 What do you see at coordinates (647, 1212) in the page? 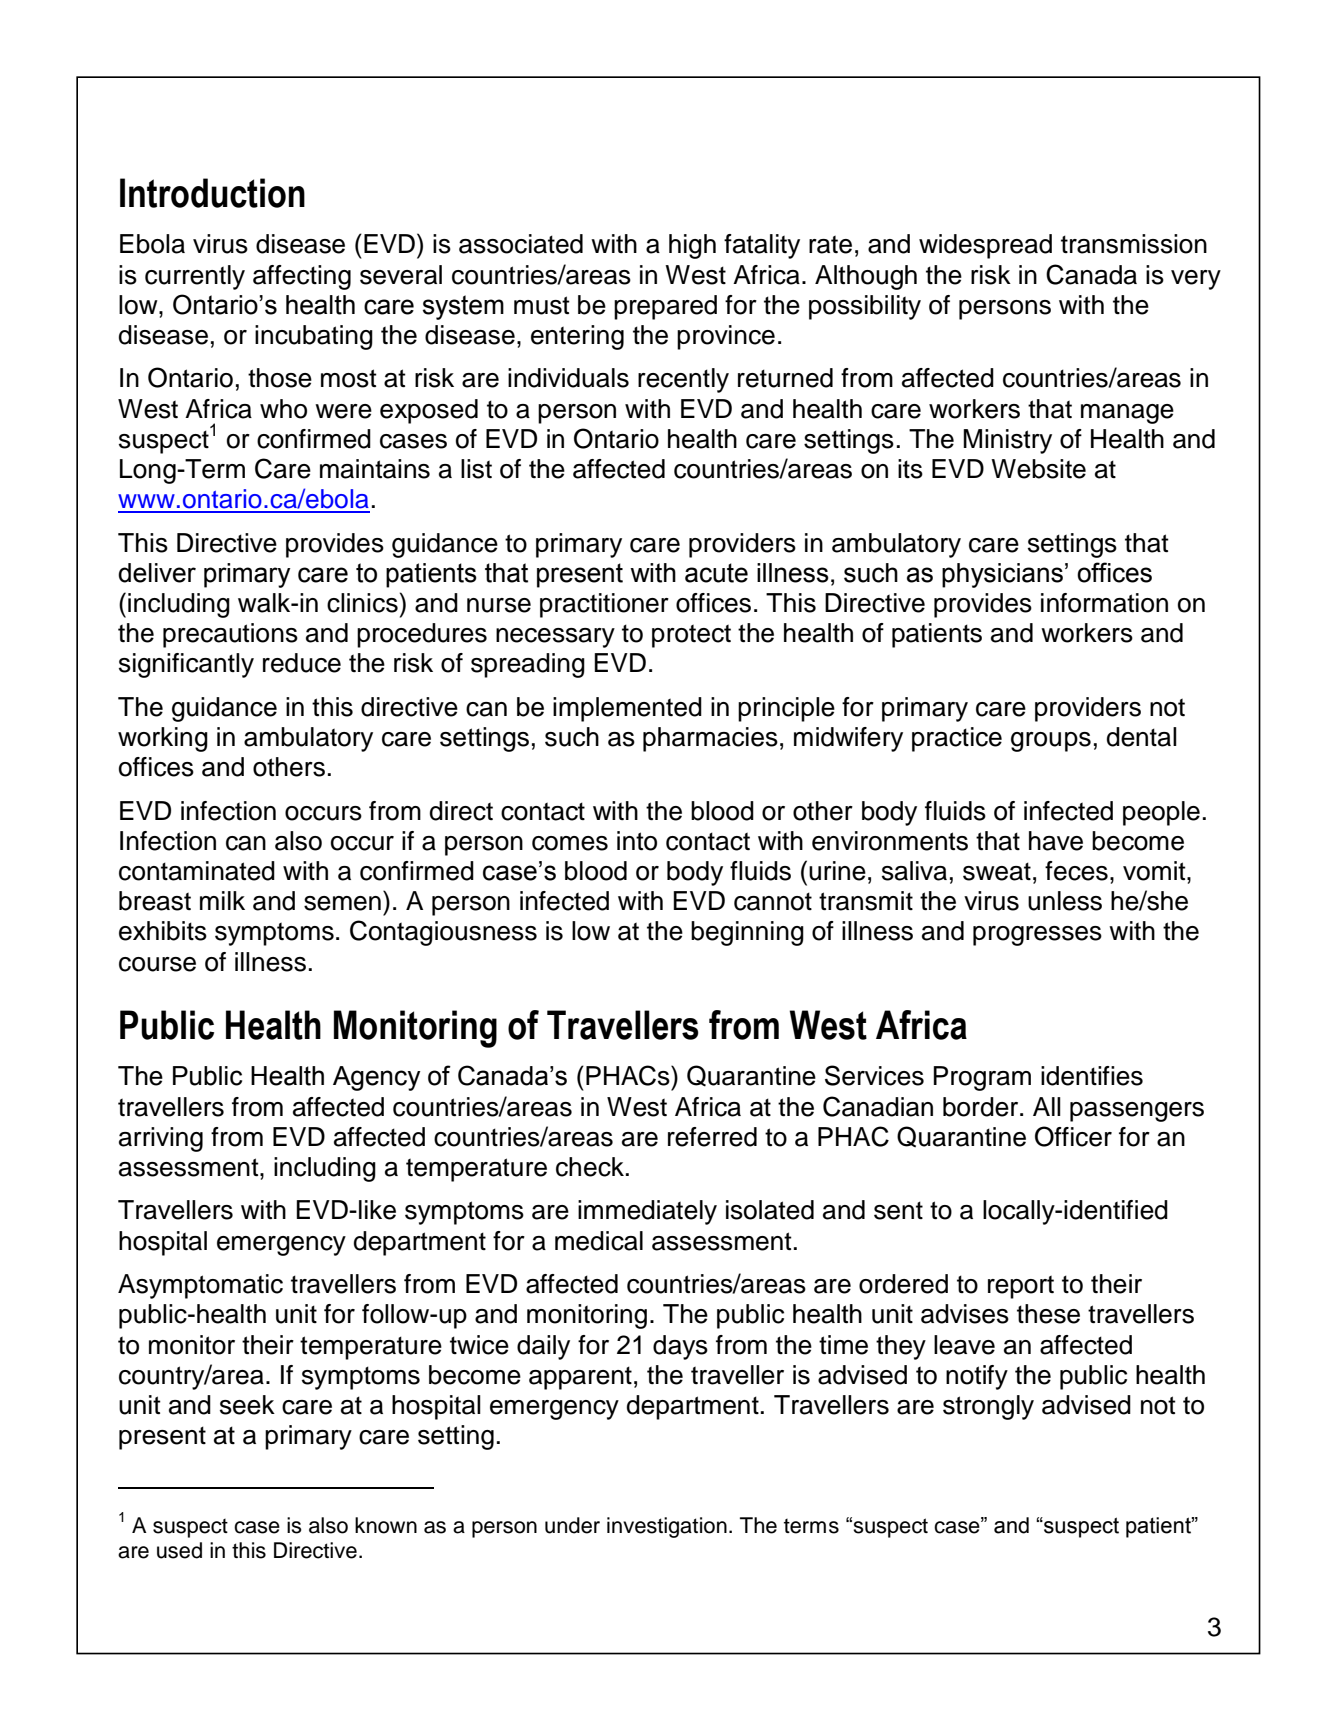
I see `immediately` at bounding box center [647, 1212].
